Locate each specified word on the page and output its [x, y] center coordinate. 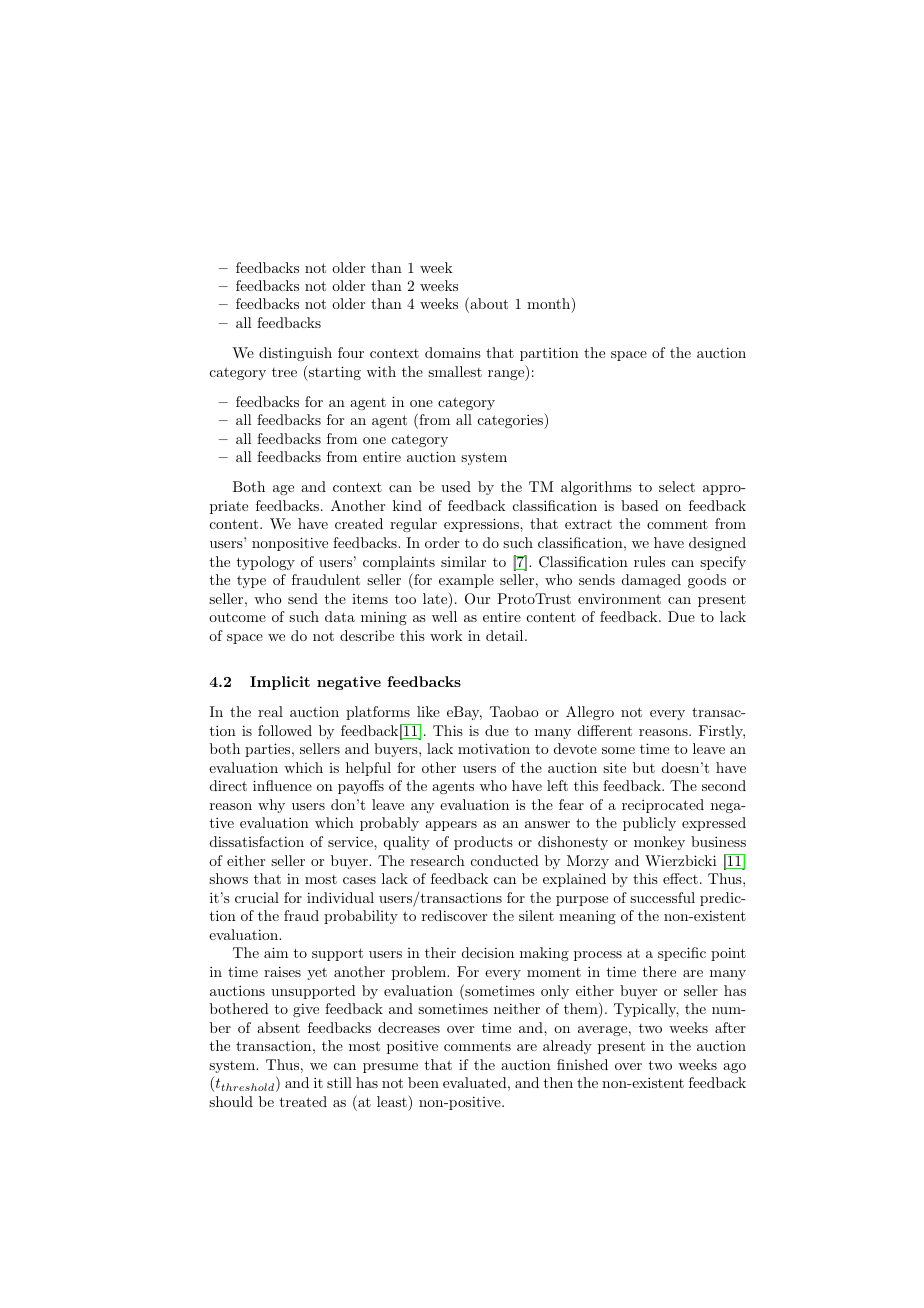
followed [285, 730]
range [507, 375]
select [677, 486]
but [644, 767]
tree [284, 372]
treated [303, 1101]
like [428, 711]
